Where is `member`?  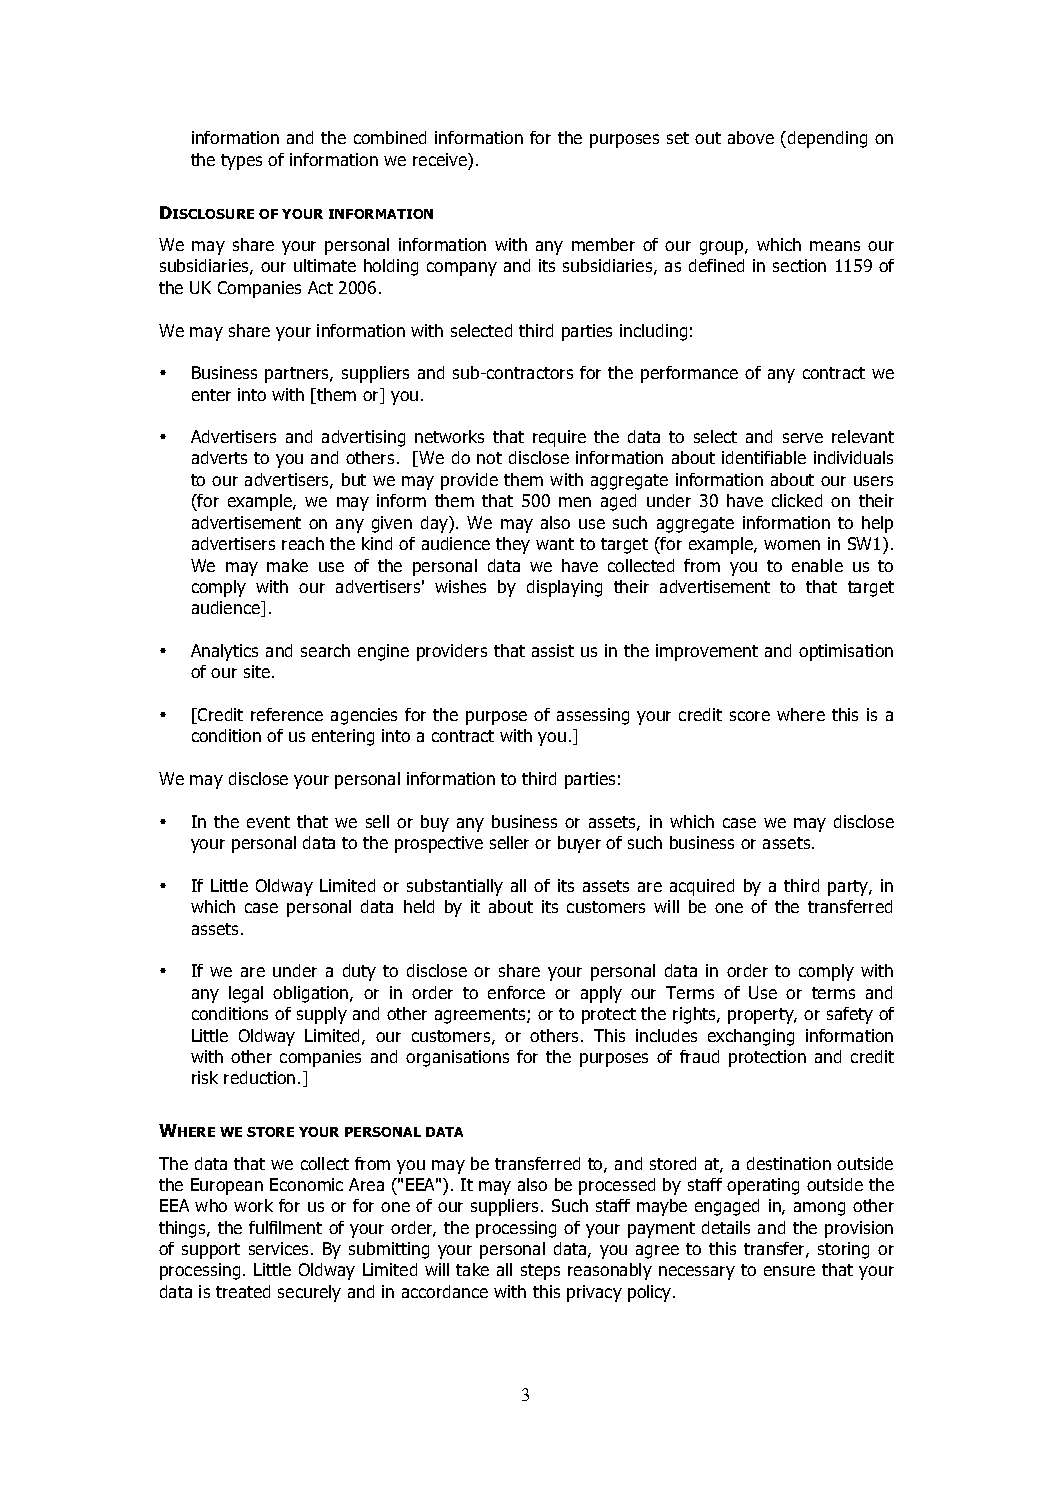
member is located at coordinates (603, 244).
